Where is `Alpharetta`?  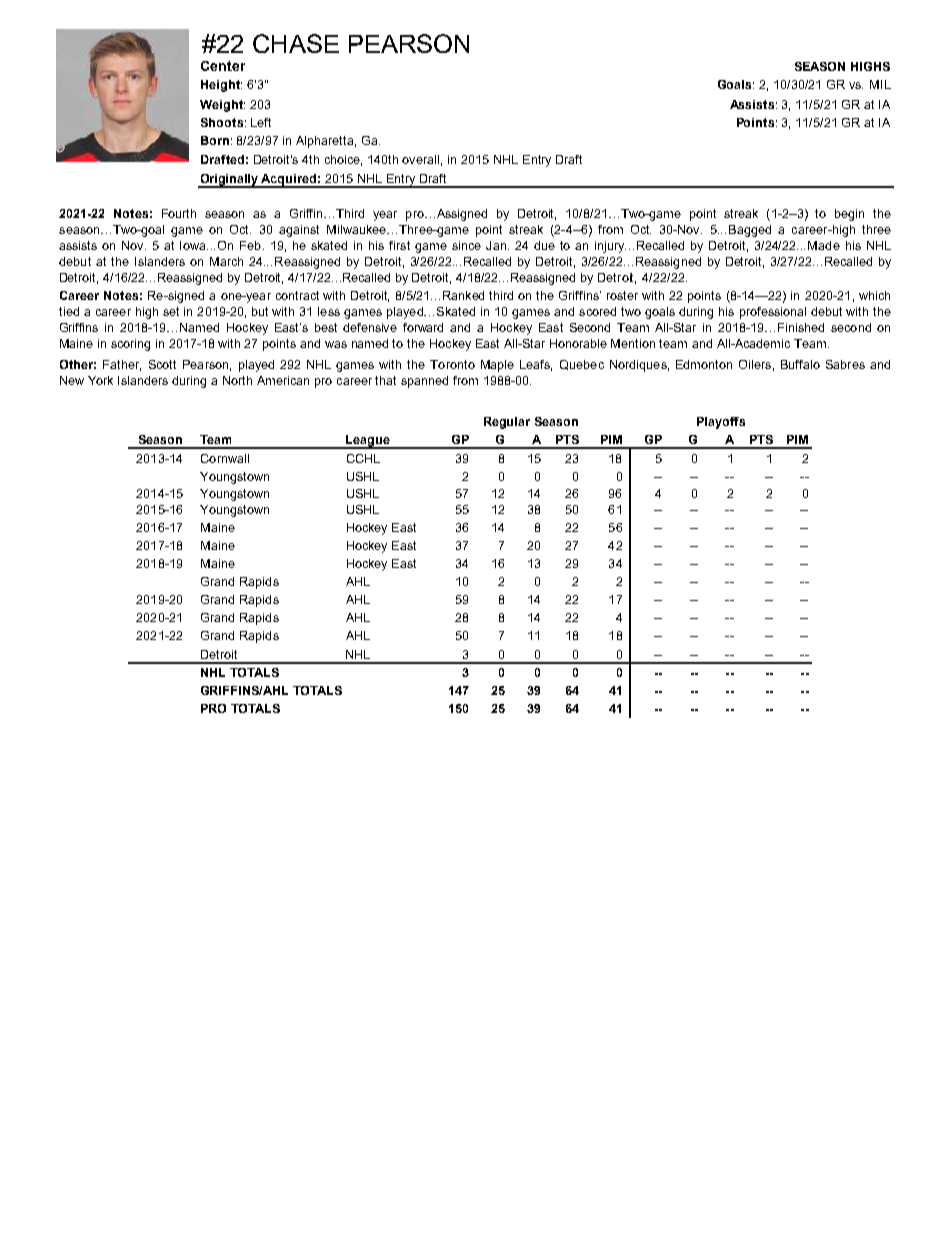
Alpharetta is located at coordinates (326, 142).
